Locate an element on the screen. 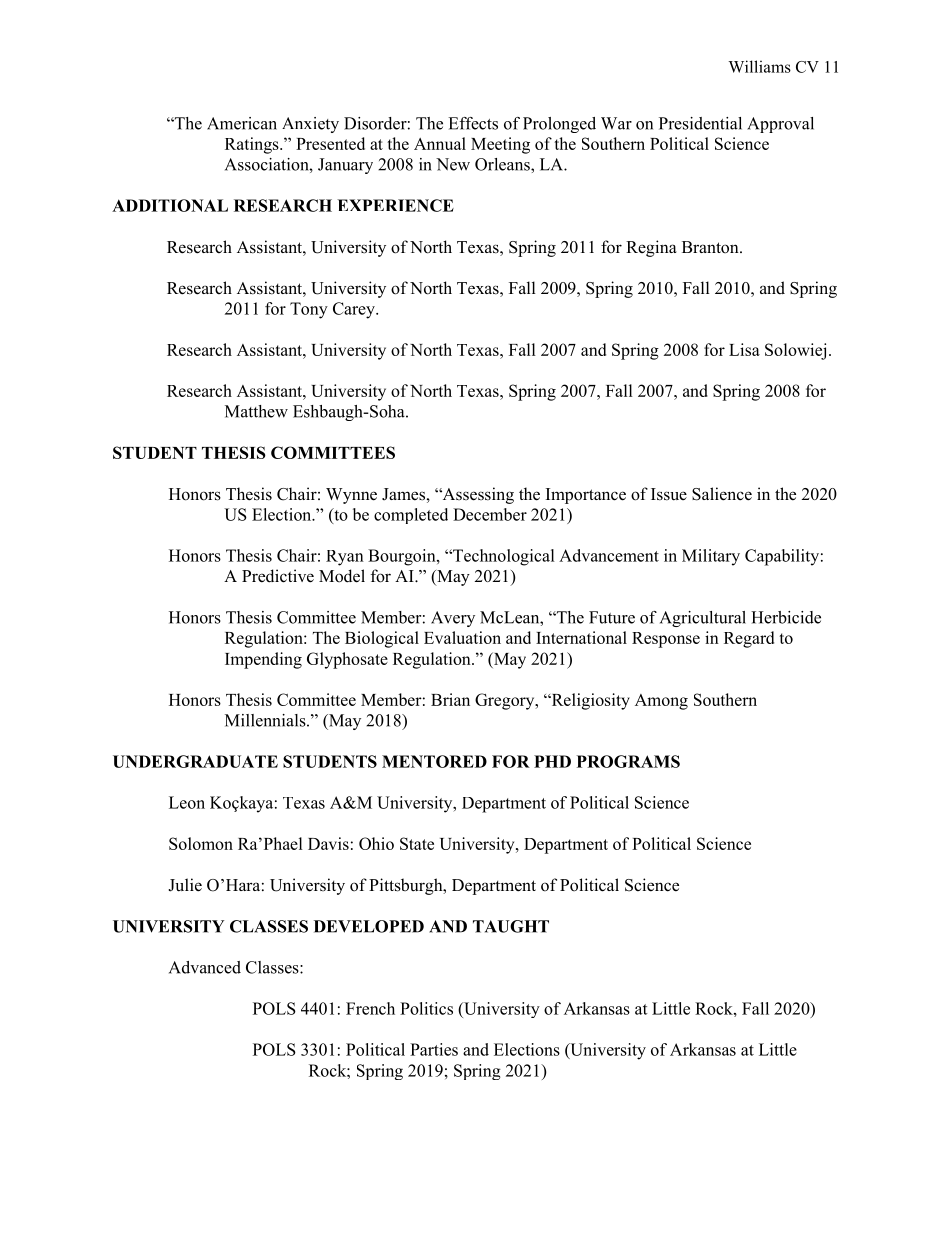 The height and width of the screenshot is (1233, 952). American is located at coordinates (242, 123).
